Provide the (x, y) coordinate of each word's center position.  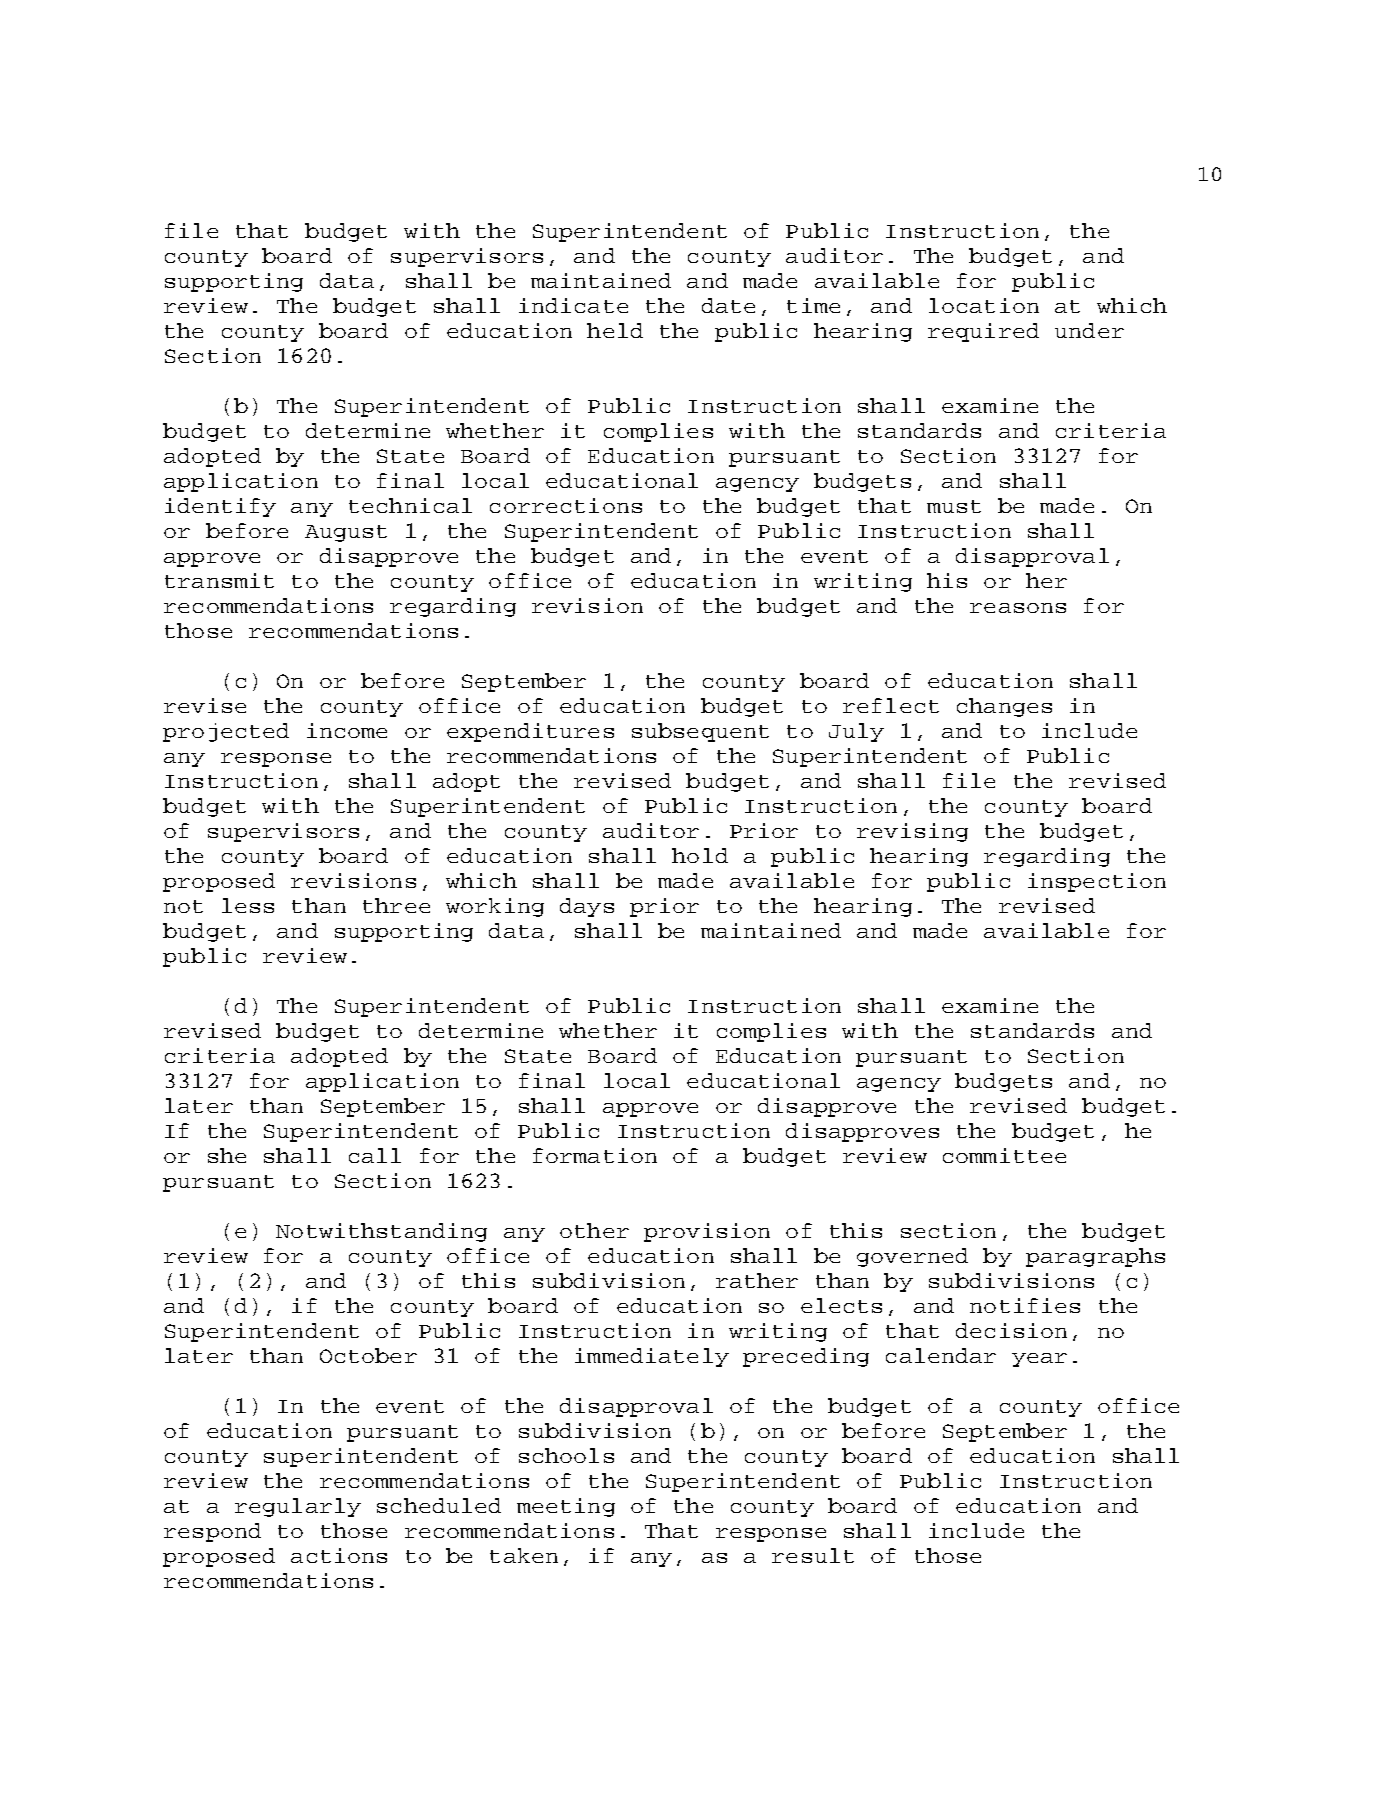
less (248, 905)
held (615, 330)
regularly (298, 1507)
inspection (1097, 882)
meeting (566, 1507)
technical (410, 505)
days (587, 907)
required (983, 332)
